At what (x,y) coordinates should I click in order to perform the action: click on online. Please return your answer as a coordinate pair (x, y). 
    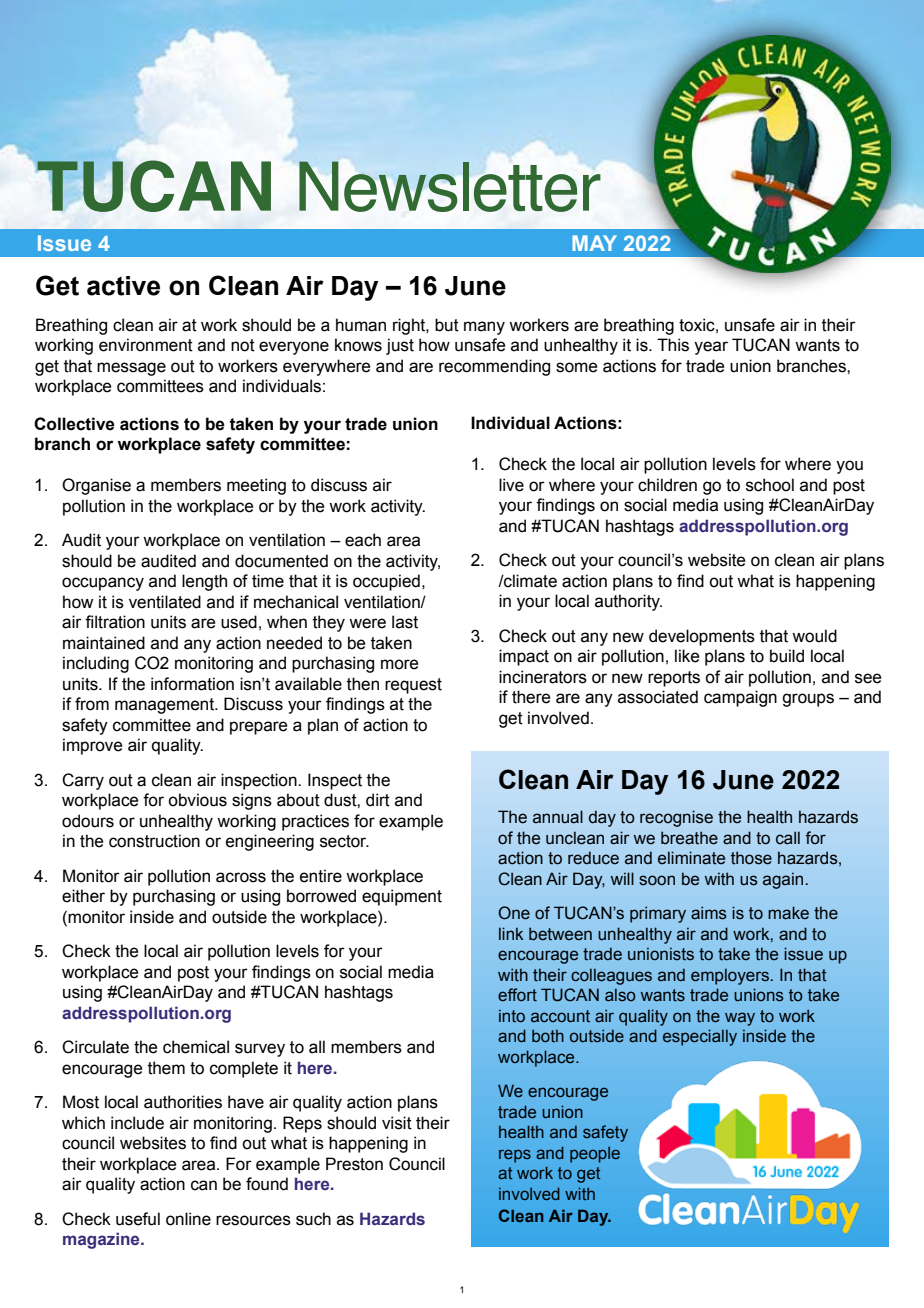
    Looking at the image, I should click on (188, 1219).
